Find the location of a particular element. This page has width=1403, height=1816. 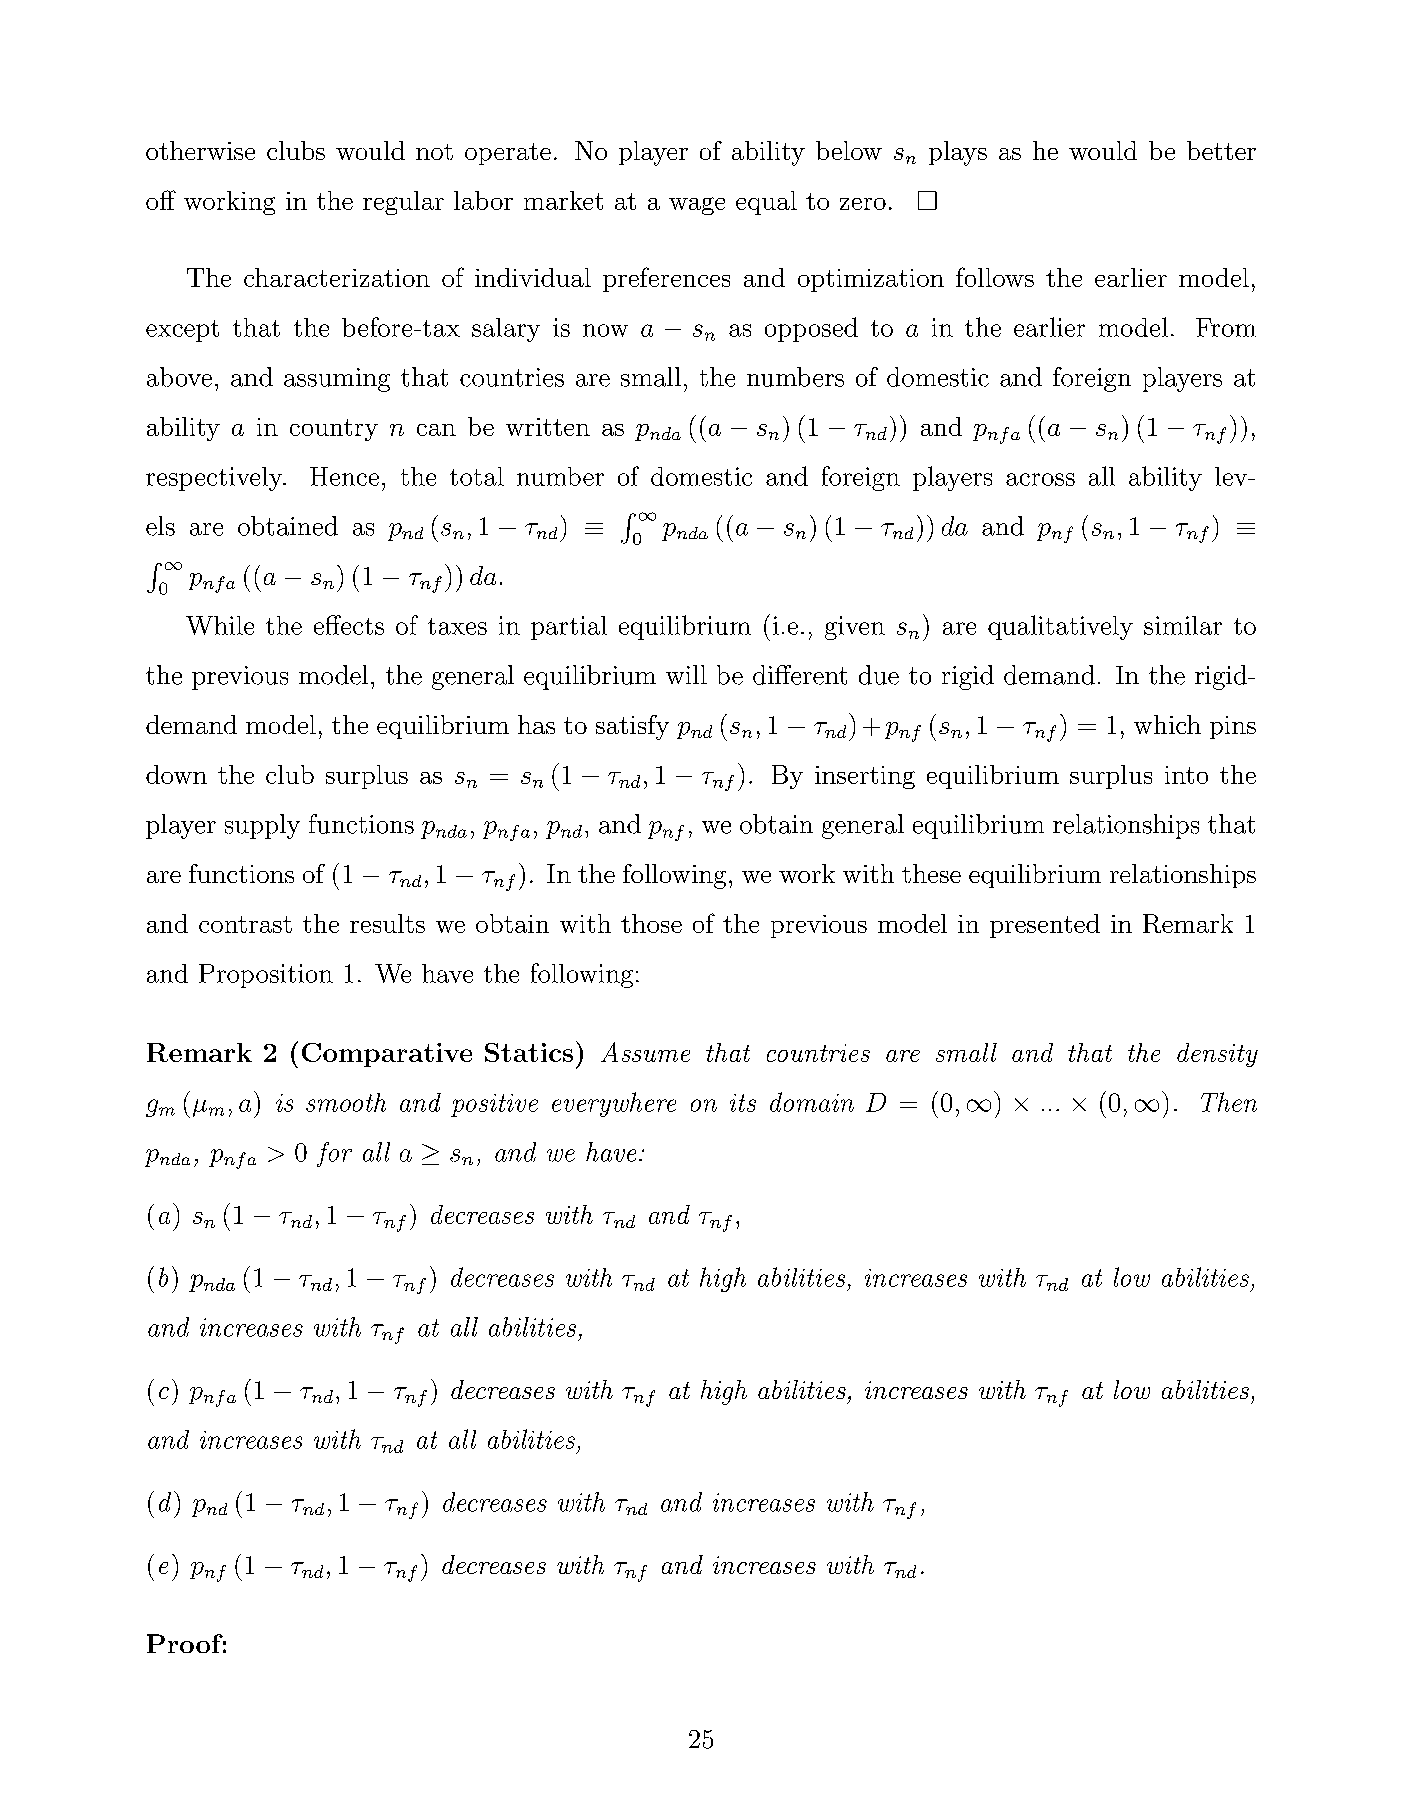

satisfy is located at coordinates (632, 727).
